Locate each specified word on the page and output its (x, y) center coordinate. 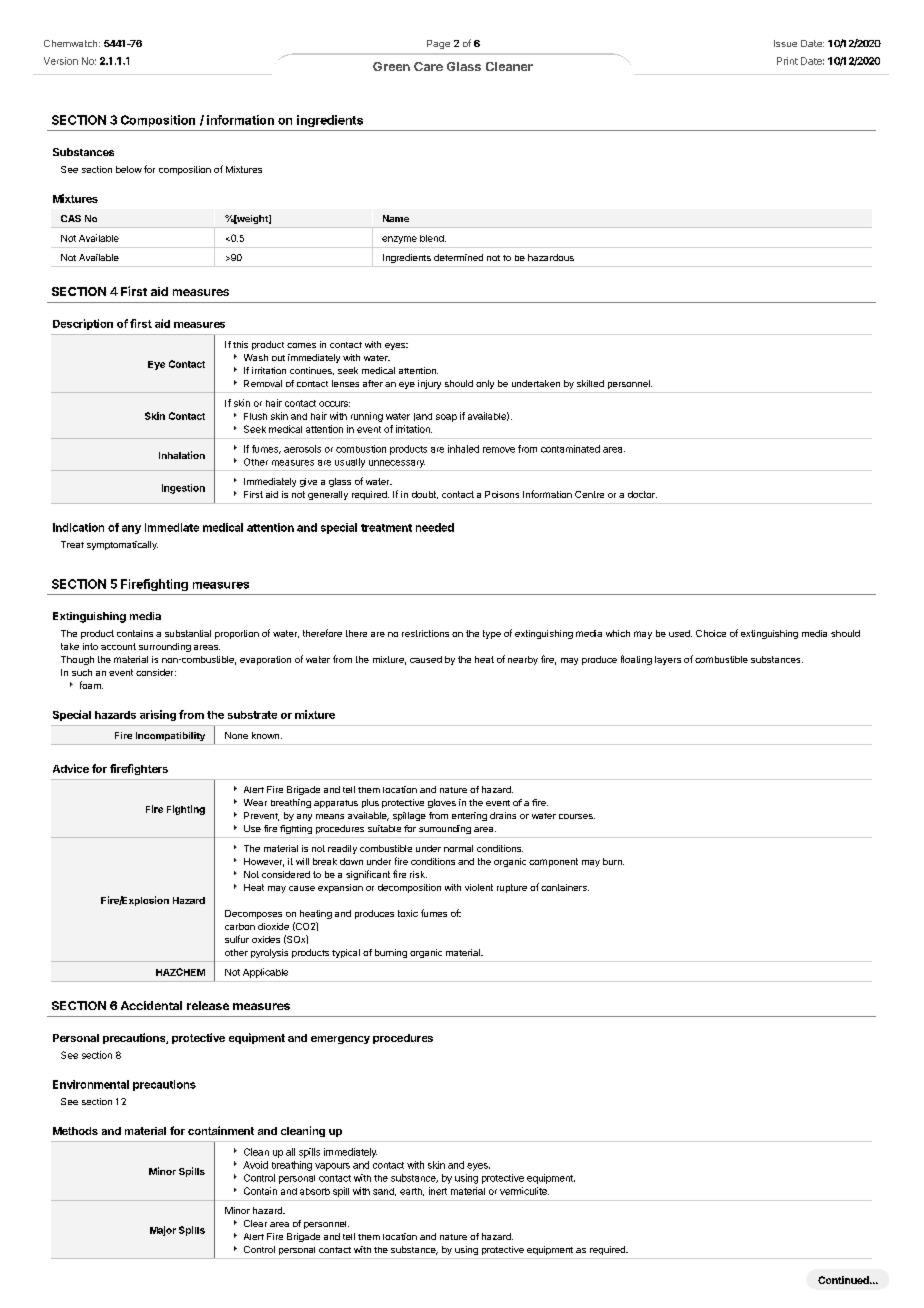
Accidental (151, 1005)
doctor (642, 494)
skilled (590, 383)
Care (428, 66)
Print (787, 61)
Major (163, 1231)
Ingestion (183, 489)
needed (435, 527)
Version (61, 61)
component (553, 862)
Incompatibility (170, 736)
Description (83, 324)
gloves (442, 803)
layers (668, 660)
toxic (408, 913)
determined (458, 257)
